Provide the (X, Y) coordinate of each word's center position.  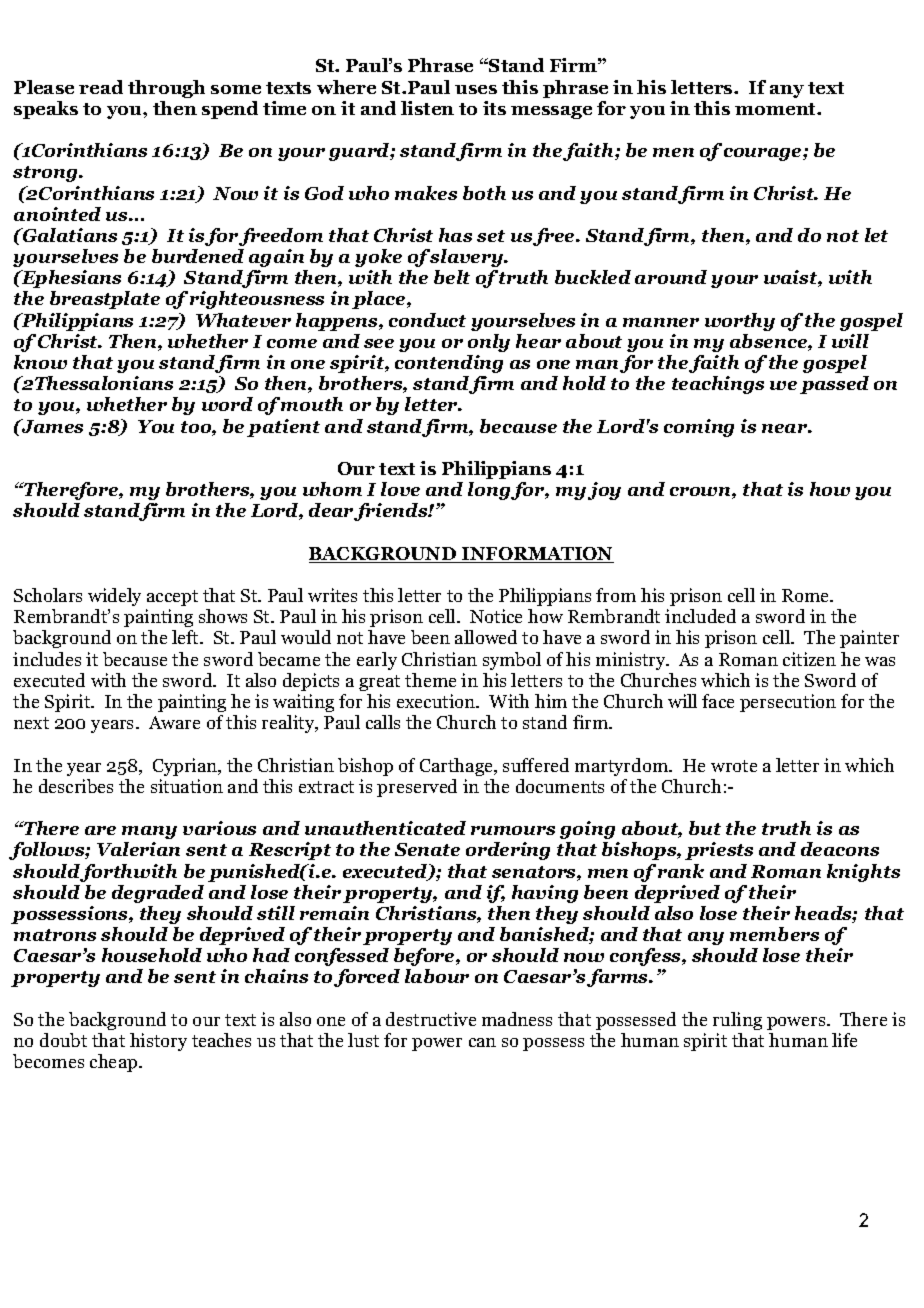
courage (764, 154)
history (158, 1042)
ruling (737, 1021)
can (482, 1042)
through (166, 89)
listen (427, 108)
